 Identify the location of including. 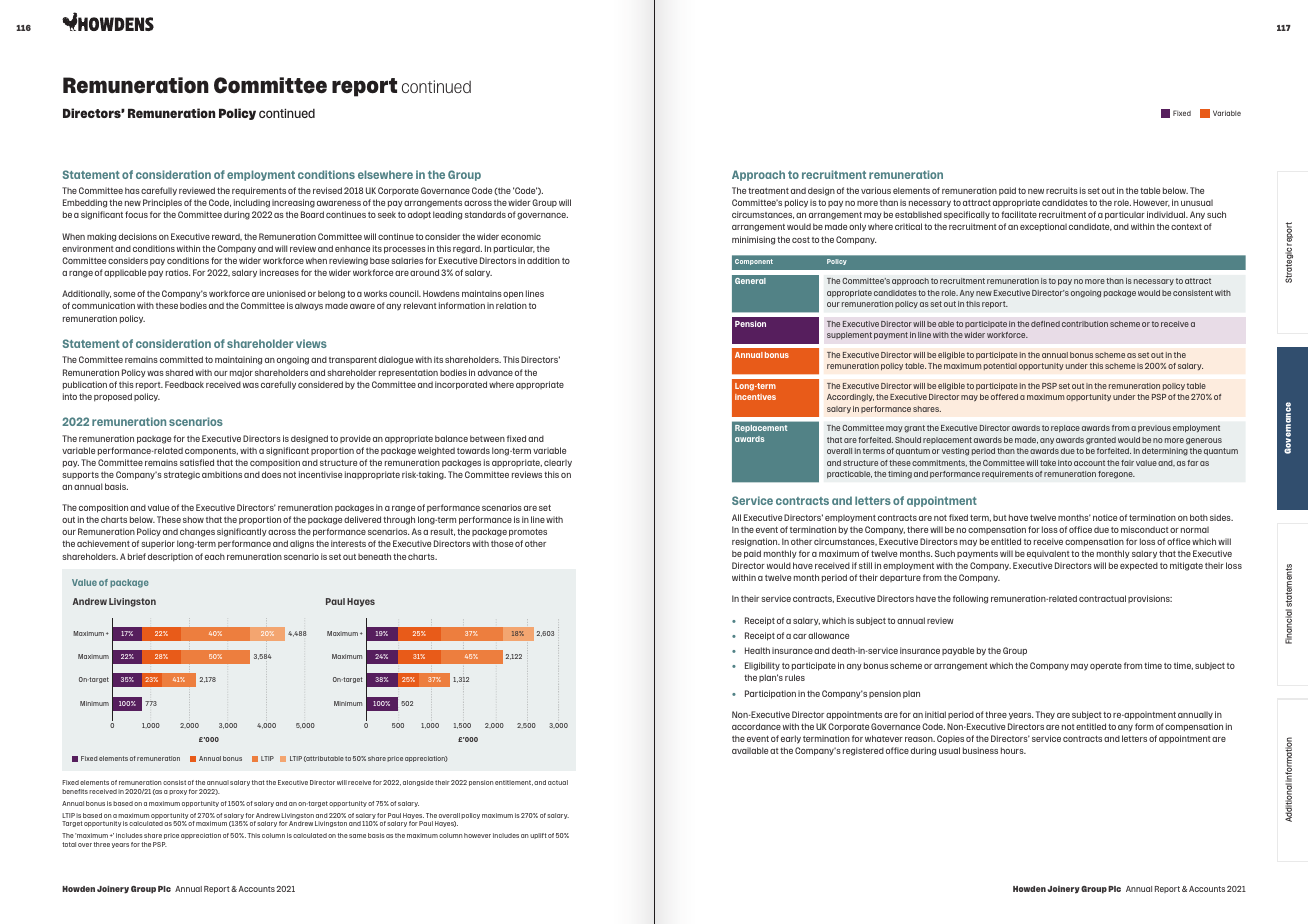
(252, 203).
